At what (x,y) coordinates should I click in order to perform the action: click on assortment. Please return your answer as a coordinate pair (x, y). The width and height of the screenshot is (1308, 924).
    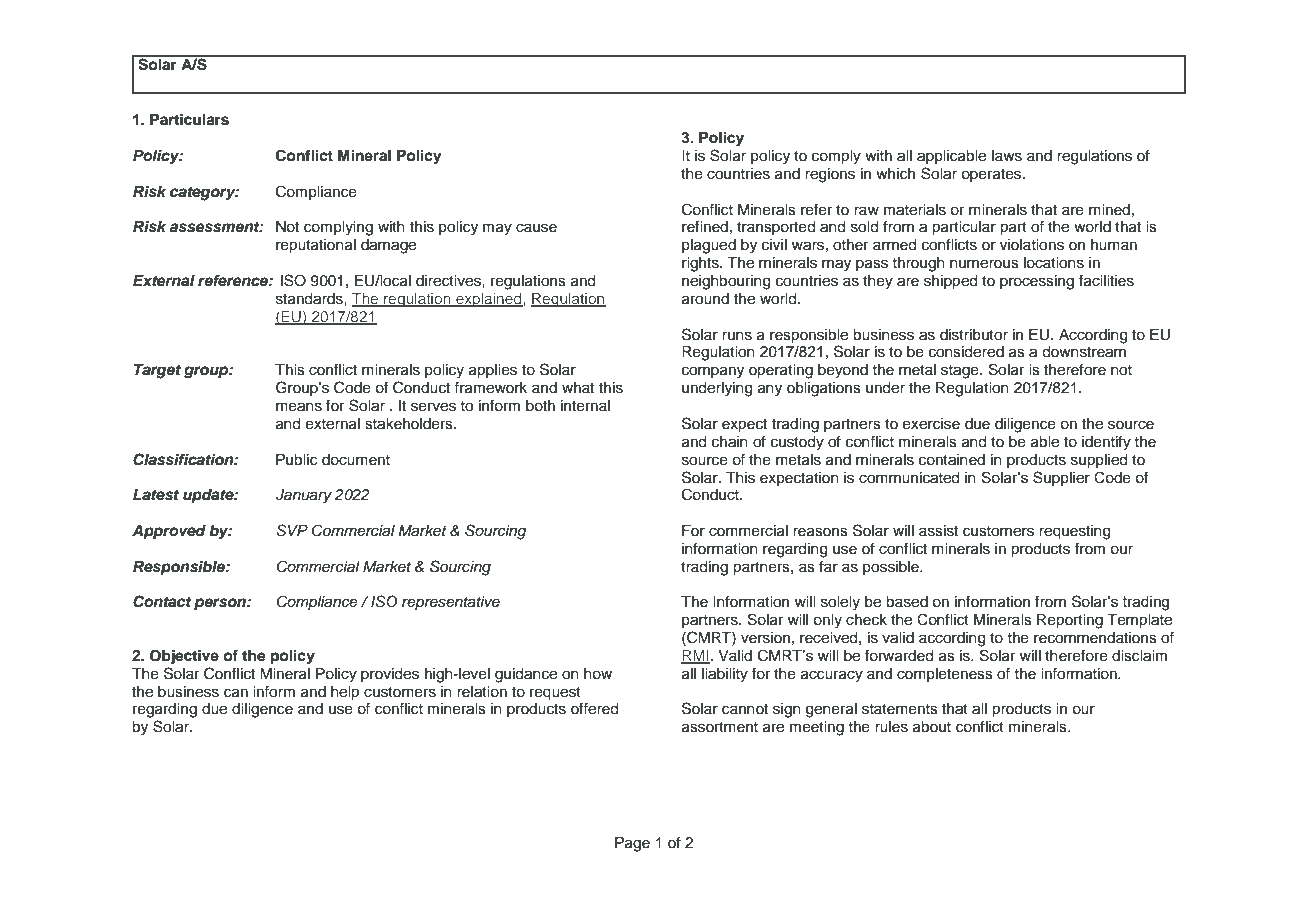
    Looking at the image, I should click on (720, 727).
